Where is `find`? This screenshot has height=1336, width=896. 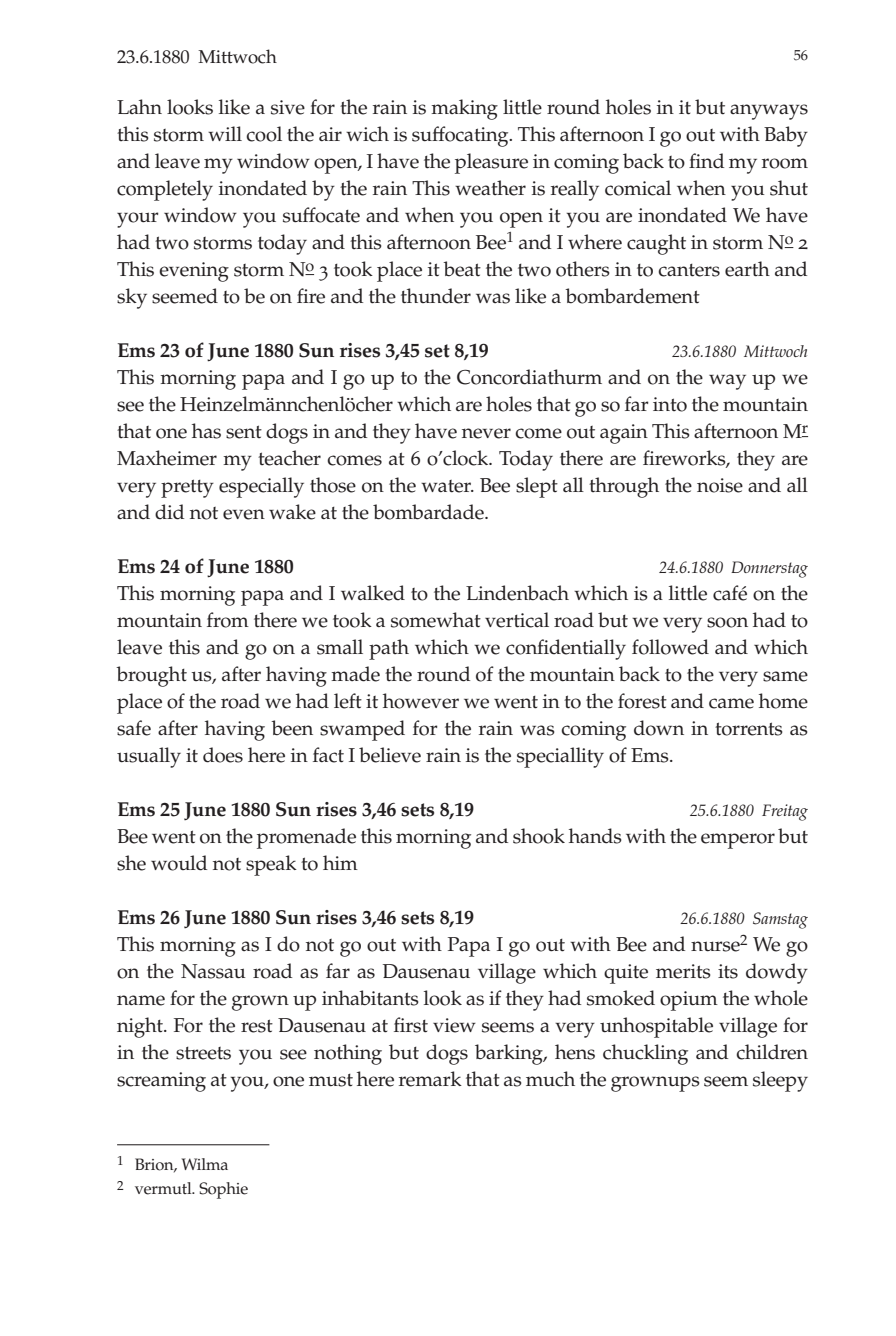 find is located at coordinates (706, 161).
